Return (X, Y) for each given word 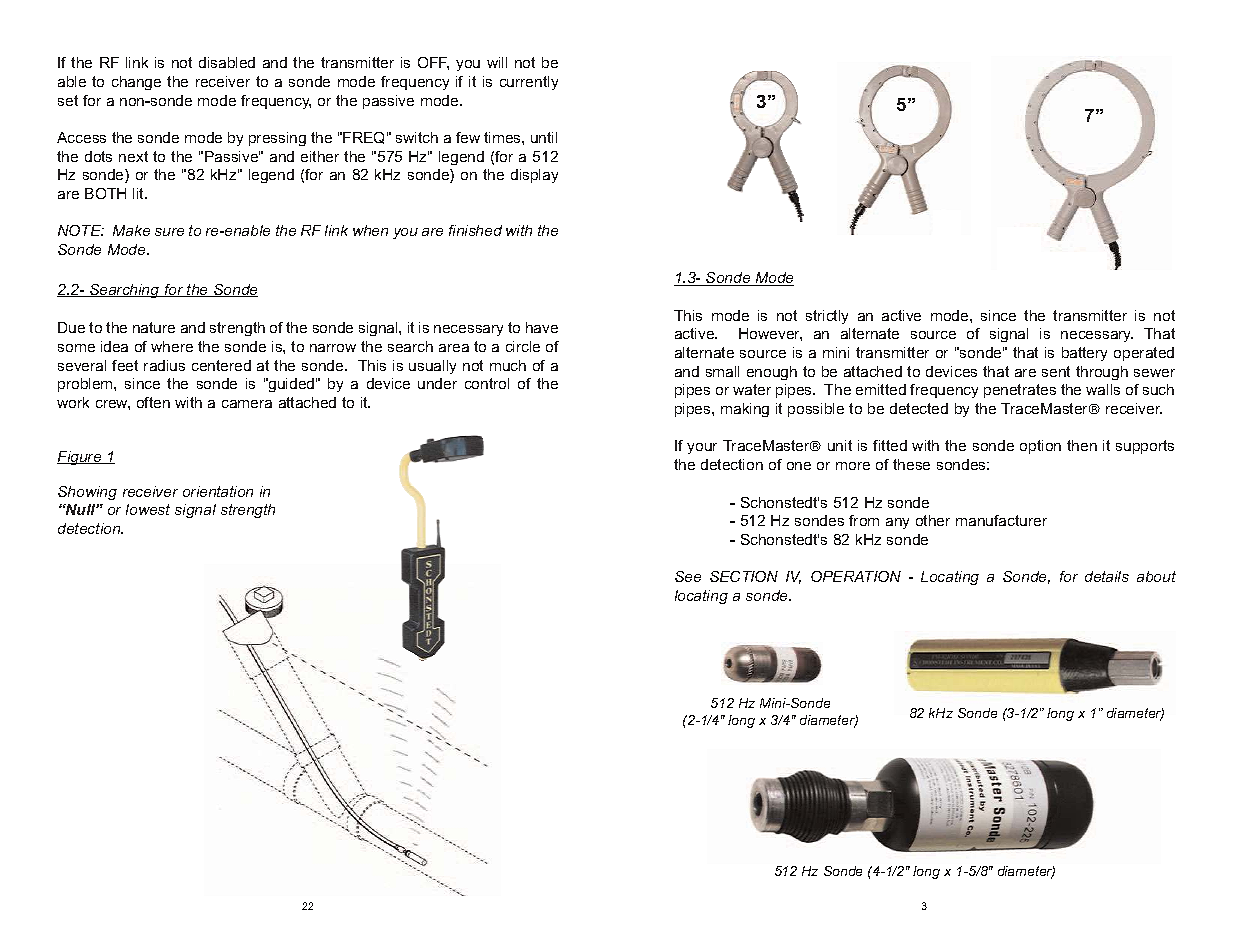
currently (529, 83)
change (136, 83)
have (542, 327)
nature (154, 327)
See (688, 576)
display (534, 176)
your (702, 448)
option (1040, 447)
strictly (827, 317)
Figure (80, 458)
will (497, 62)
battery (1084, 354)
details (1107, 576)
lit (139, 193)
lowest (148, 509)
